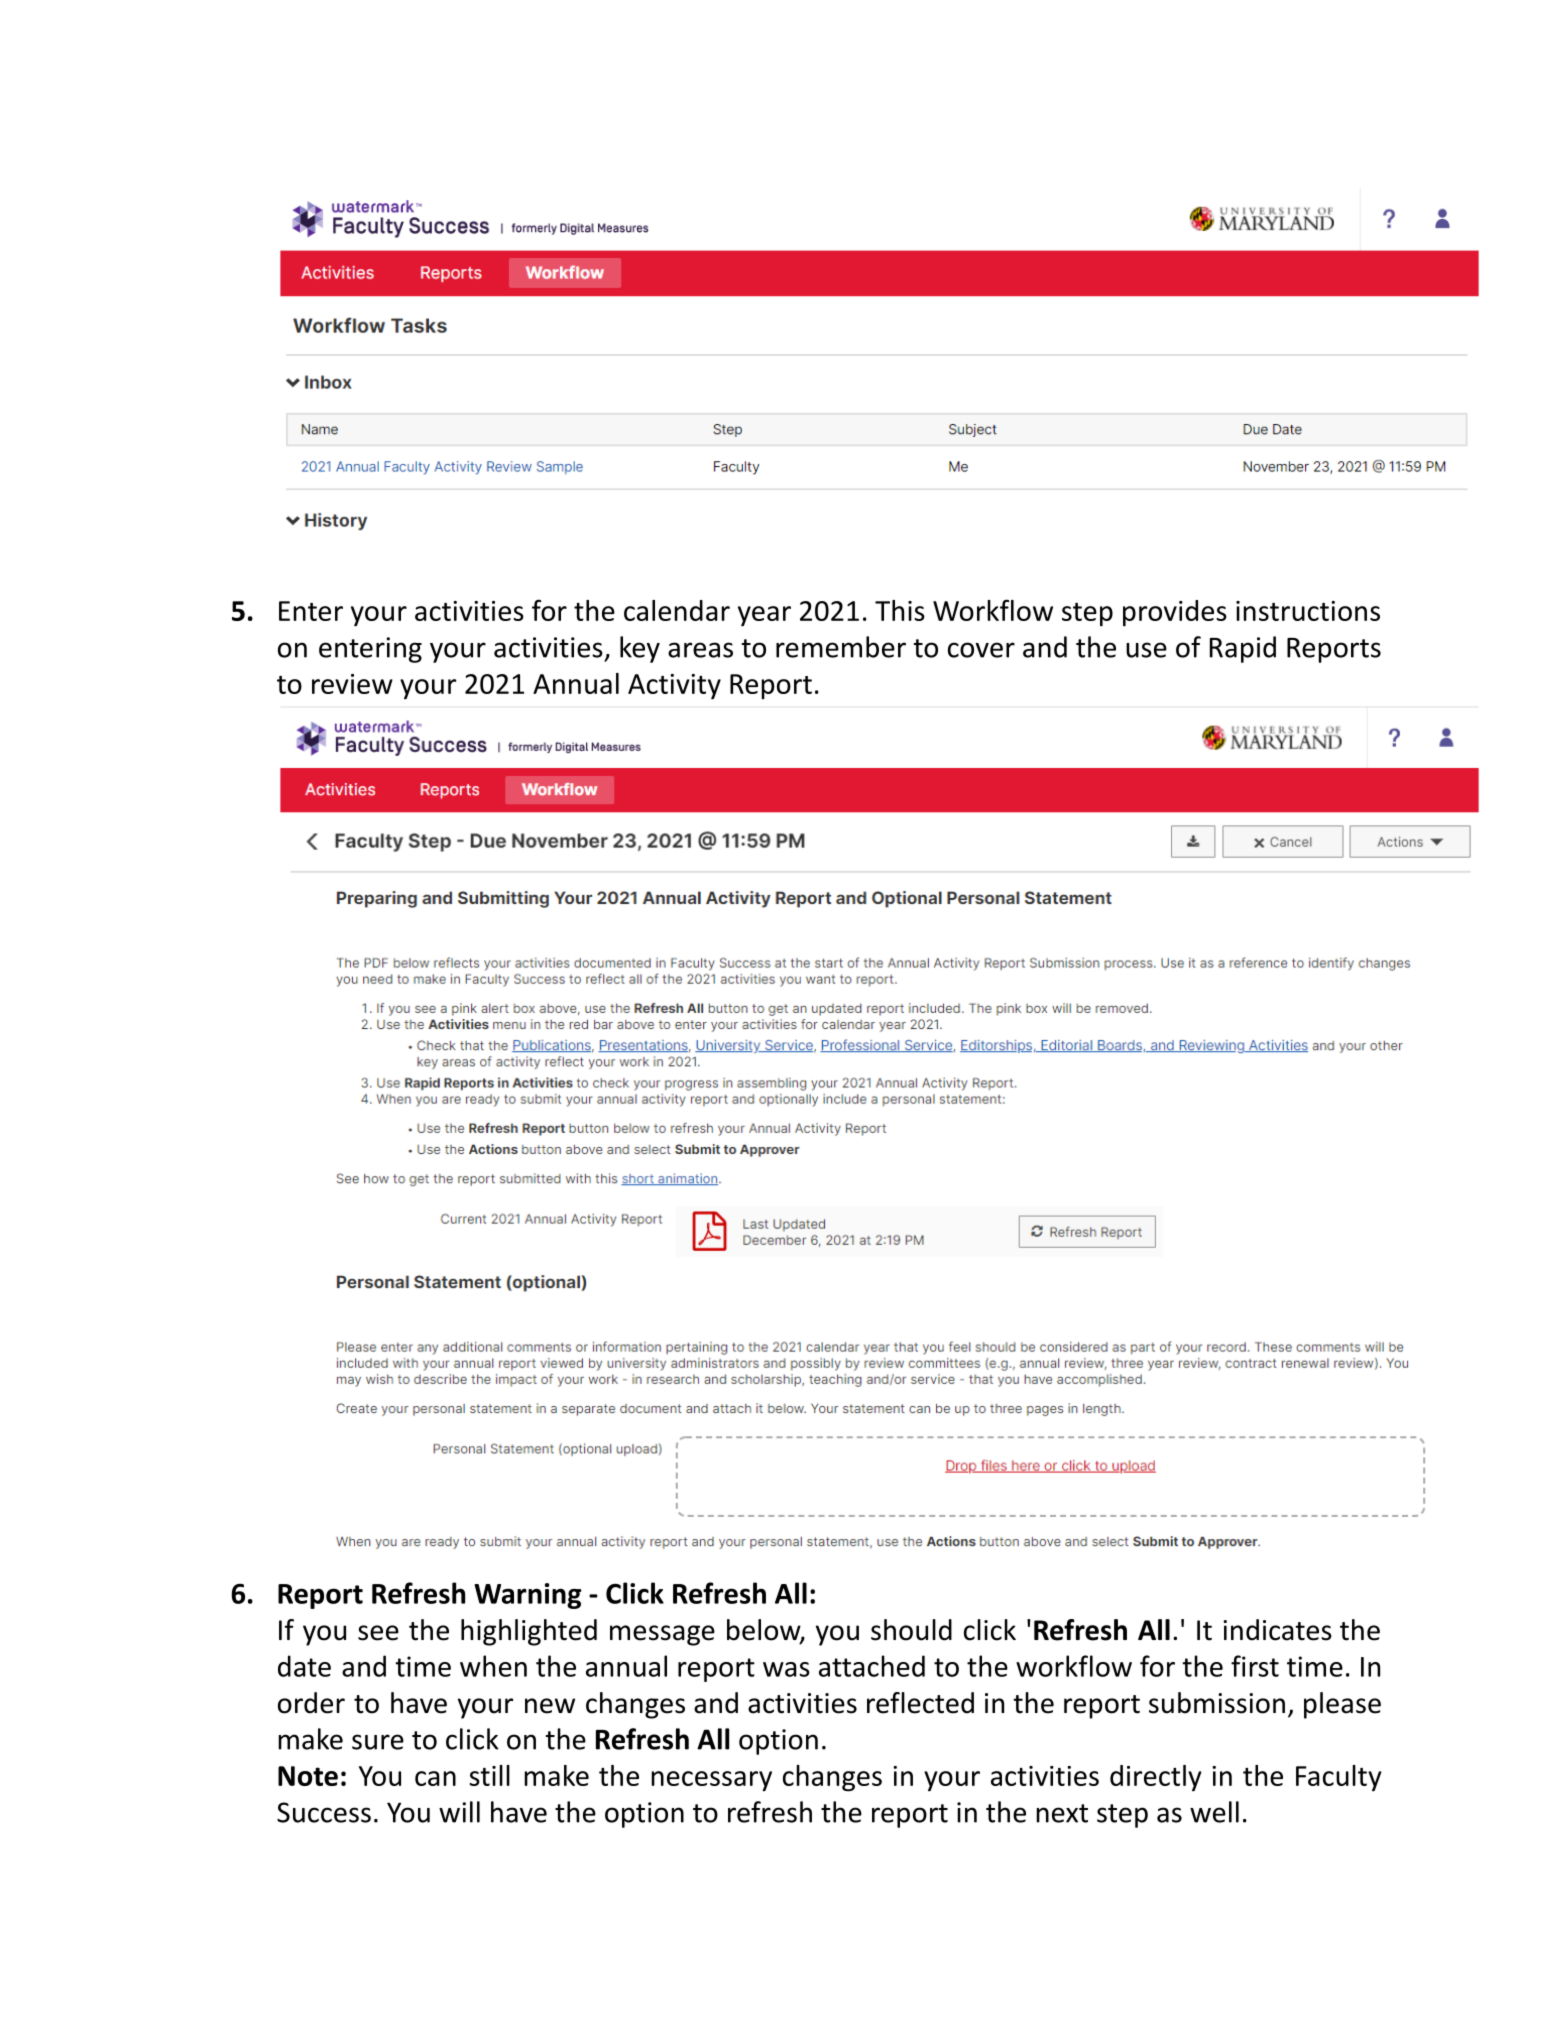  Describe the element at coordinates (527, 1596) in the screenshot. I see `Warning` at that location.
